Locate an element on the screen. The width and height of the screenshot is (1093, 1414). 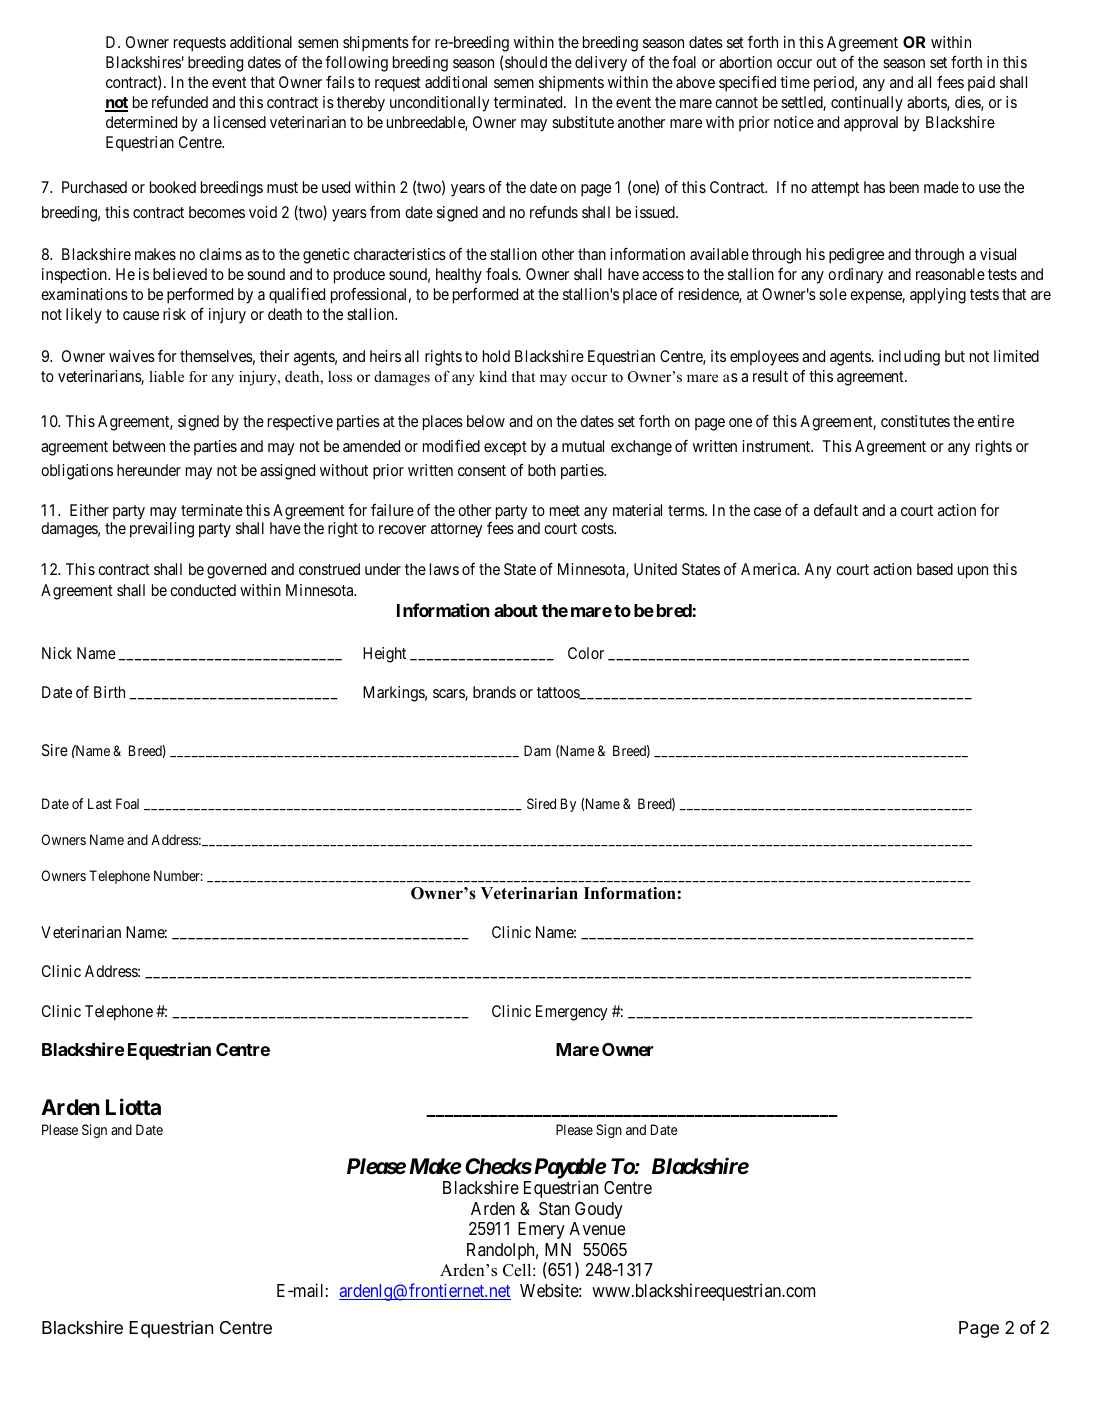
brands is located at coordinates (494, 692).
